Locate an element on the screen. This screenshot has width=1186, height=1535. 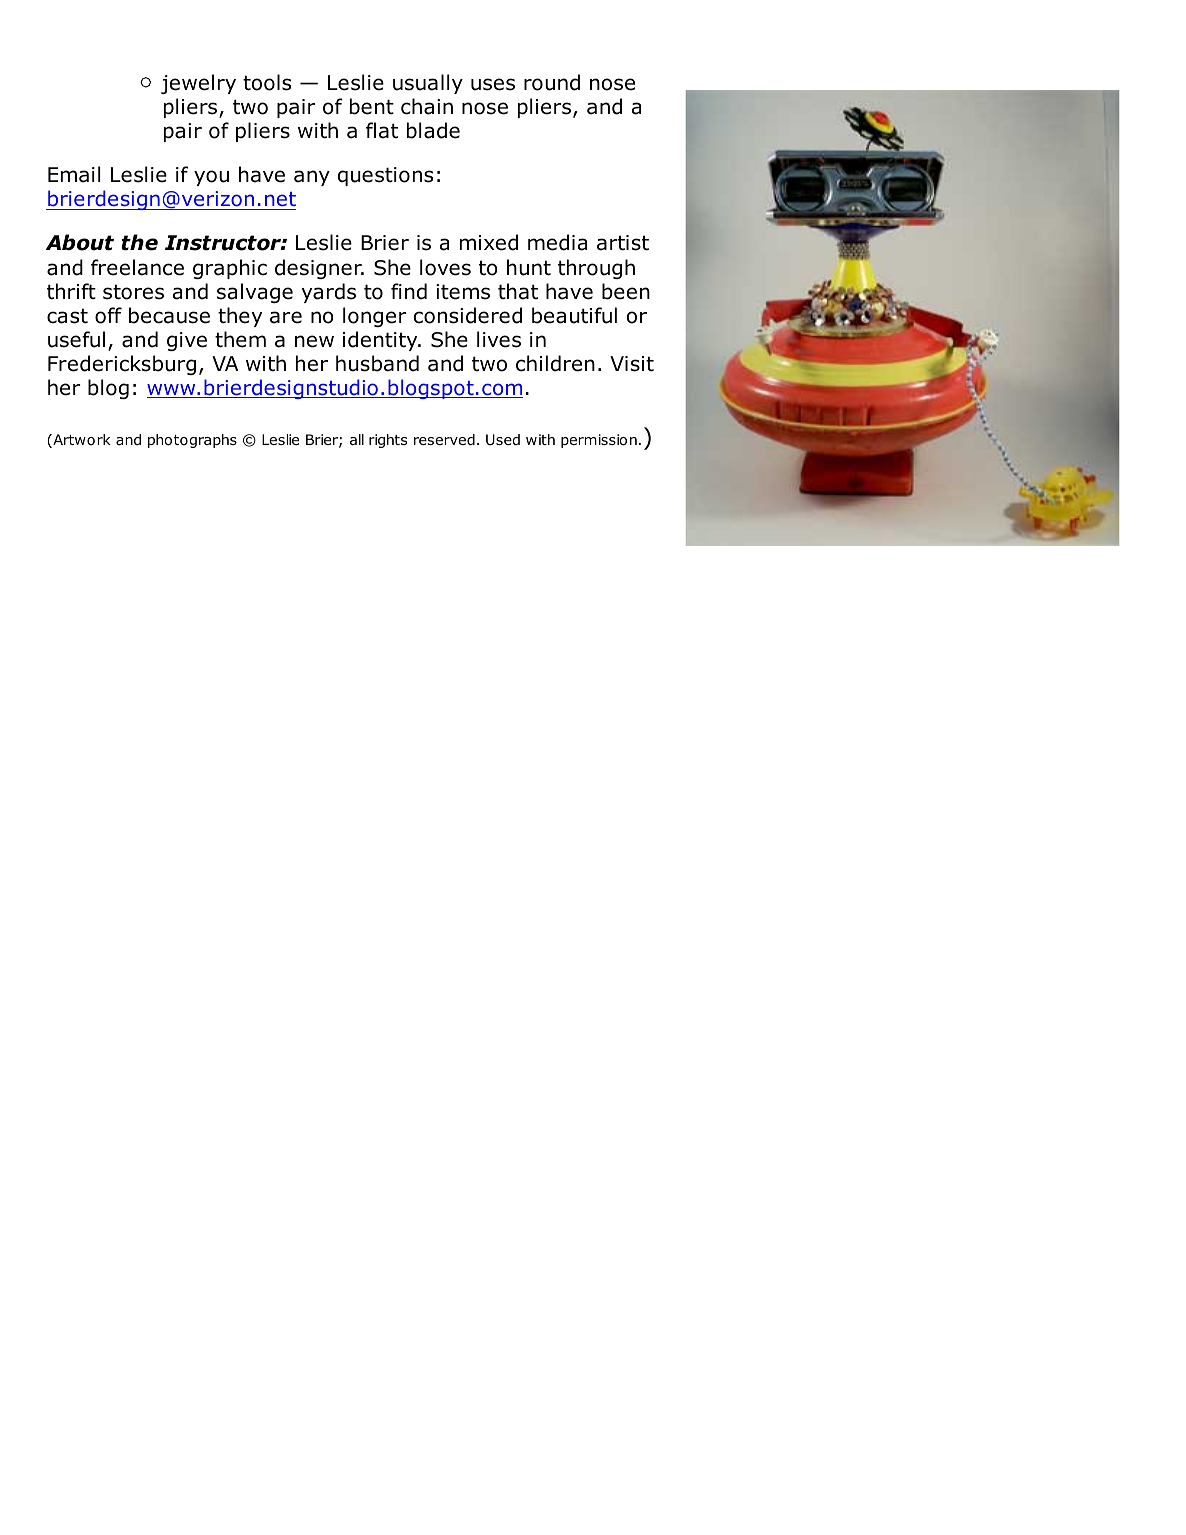
Email is located at coordinates (74, 174).
